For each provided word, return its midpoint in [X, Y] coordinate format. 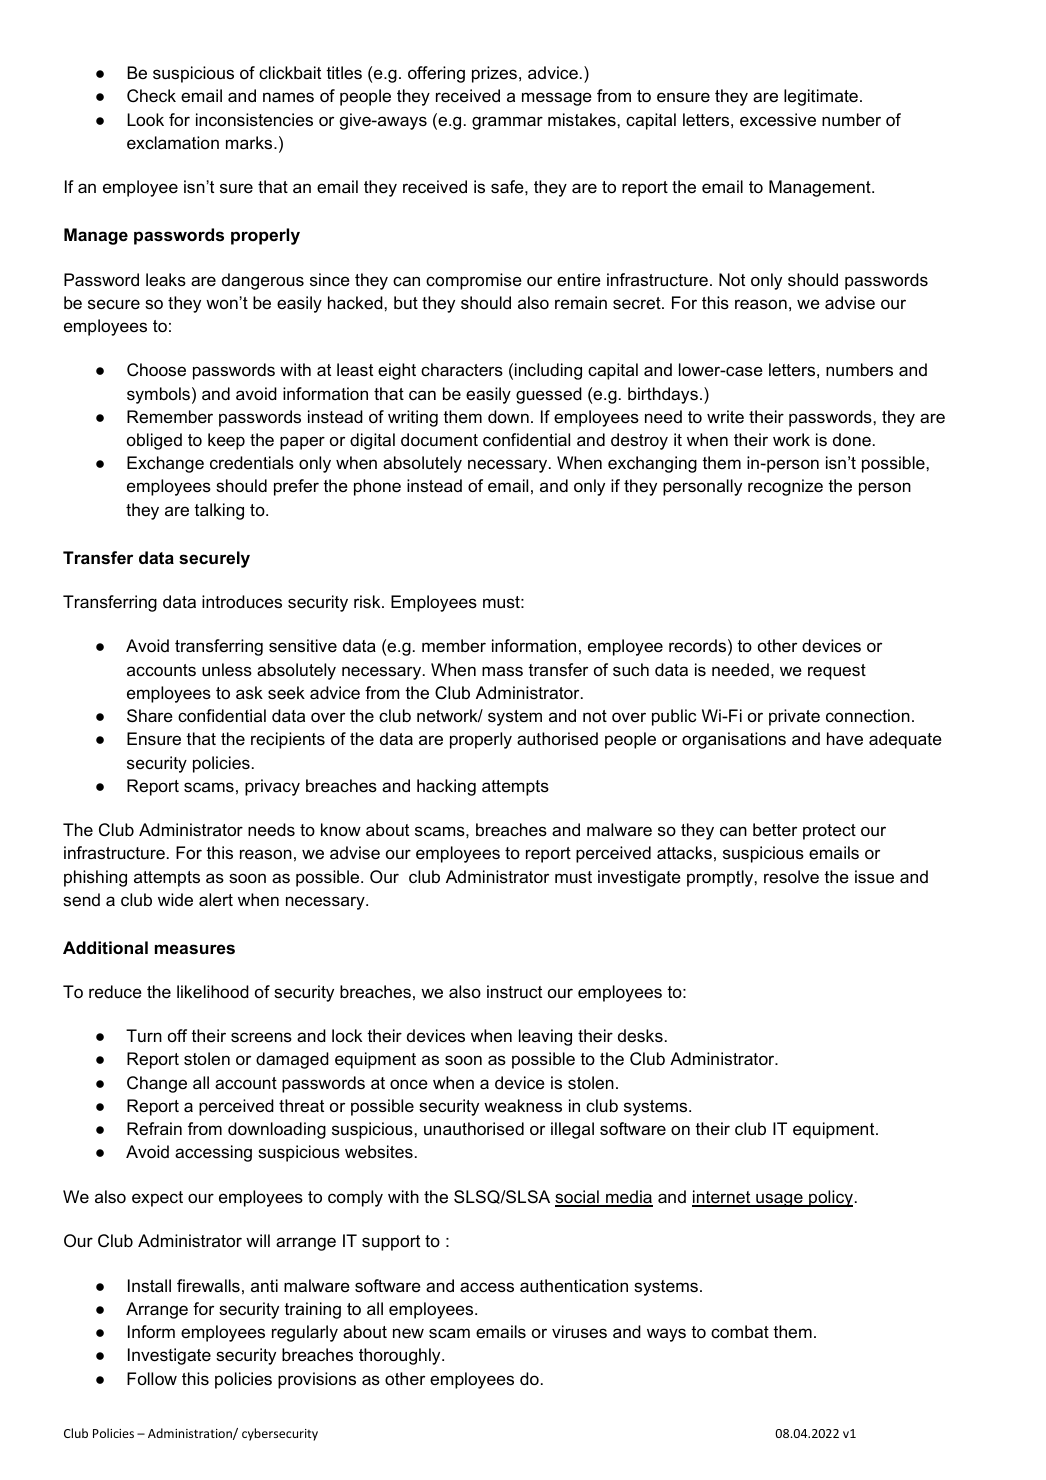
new [408, 1333]
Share [150, 716]
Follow [152, 1379]
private [794, 717]
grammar [507, 123]
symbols [158, 395]
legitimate [821, 97]
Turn [144, 1035]
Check [151, 96]
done [852, 440]
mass [502, 671]
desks [640, 1035]
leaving [545, 1037]
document [439, 439]
